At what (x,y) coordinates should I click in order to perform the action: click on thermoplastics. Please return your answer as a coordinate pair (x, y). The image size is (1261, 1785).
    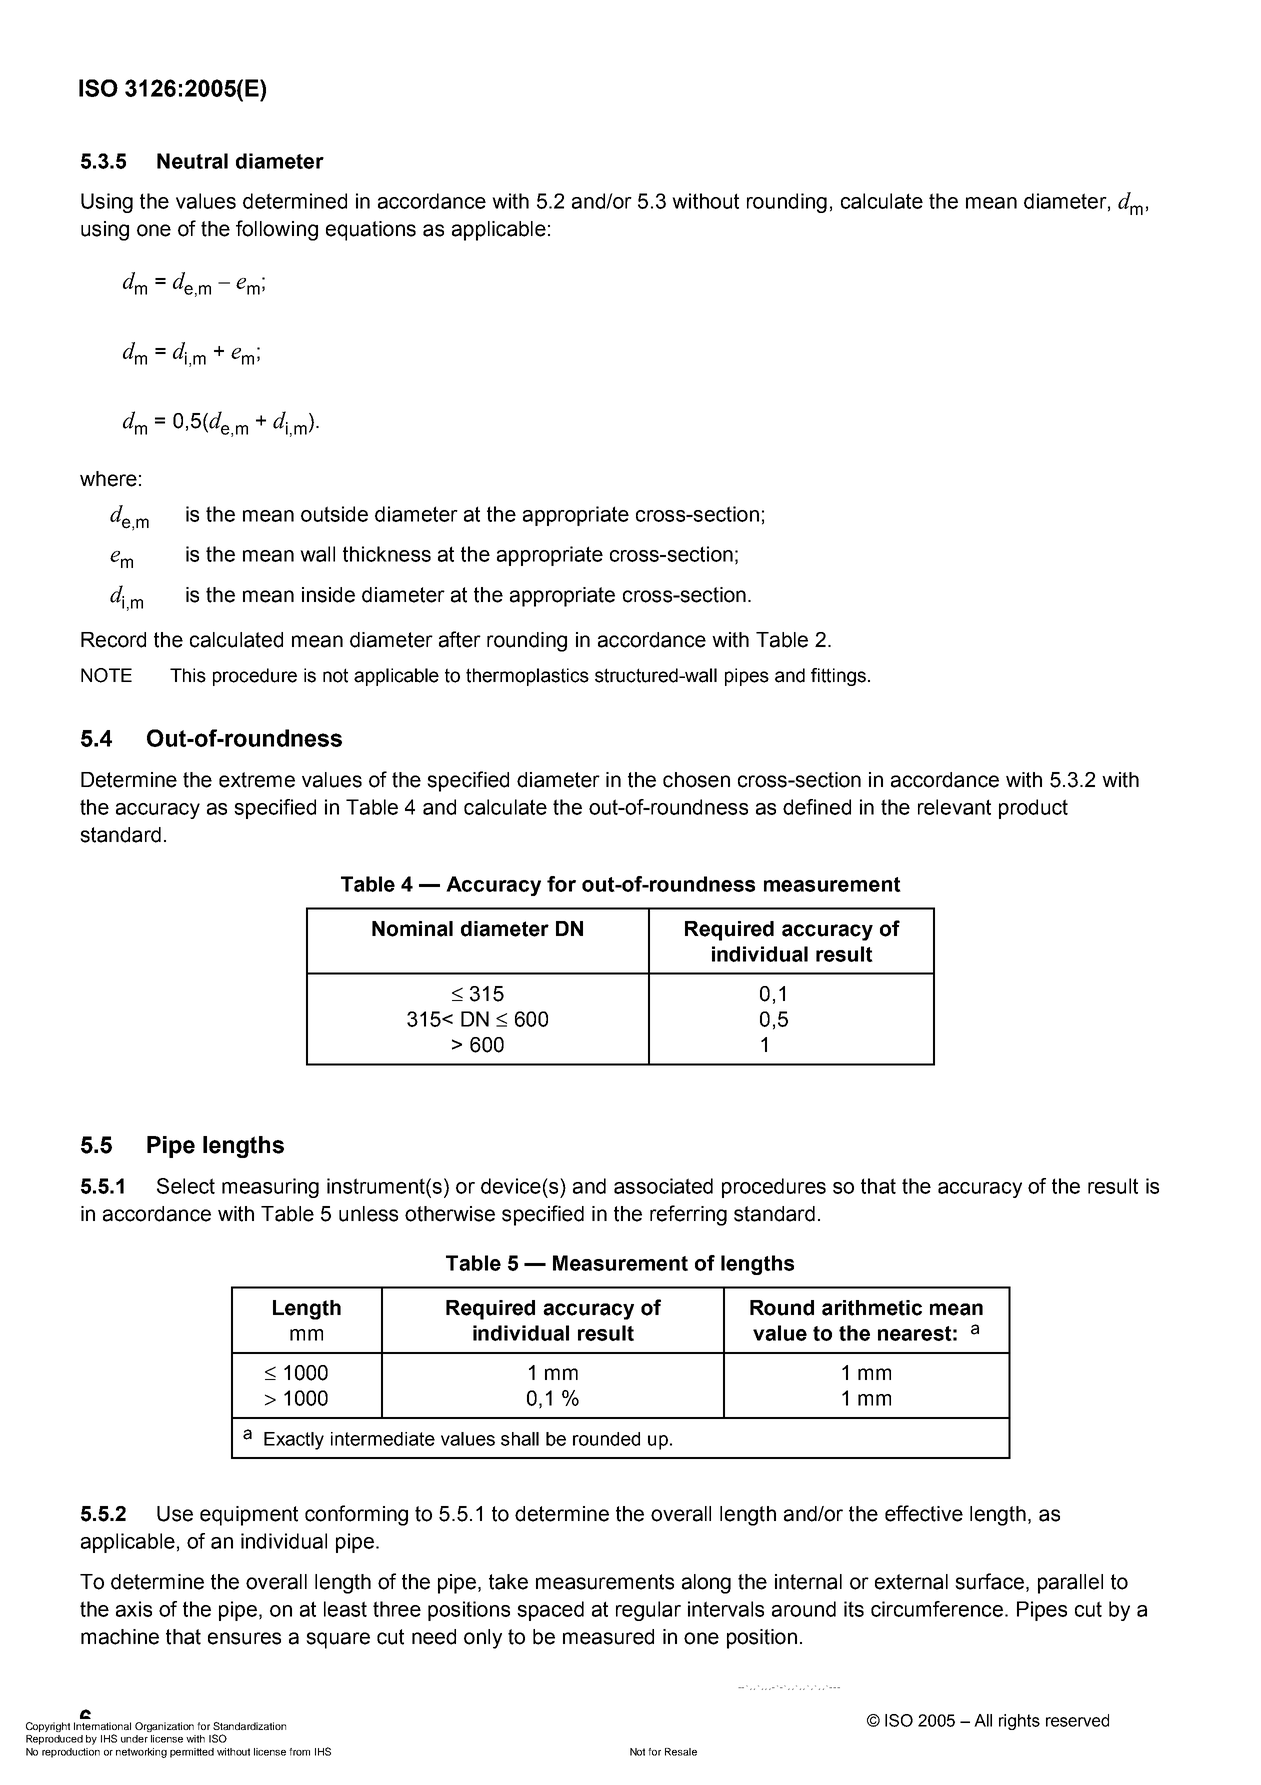
    Looking at the image, I should click on (527, 677).
